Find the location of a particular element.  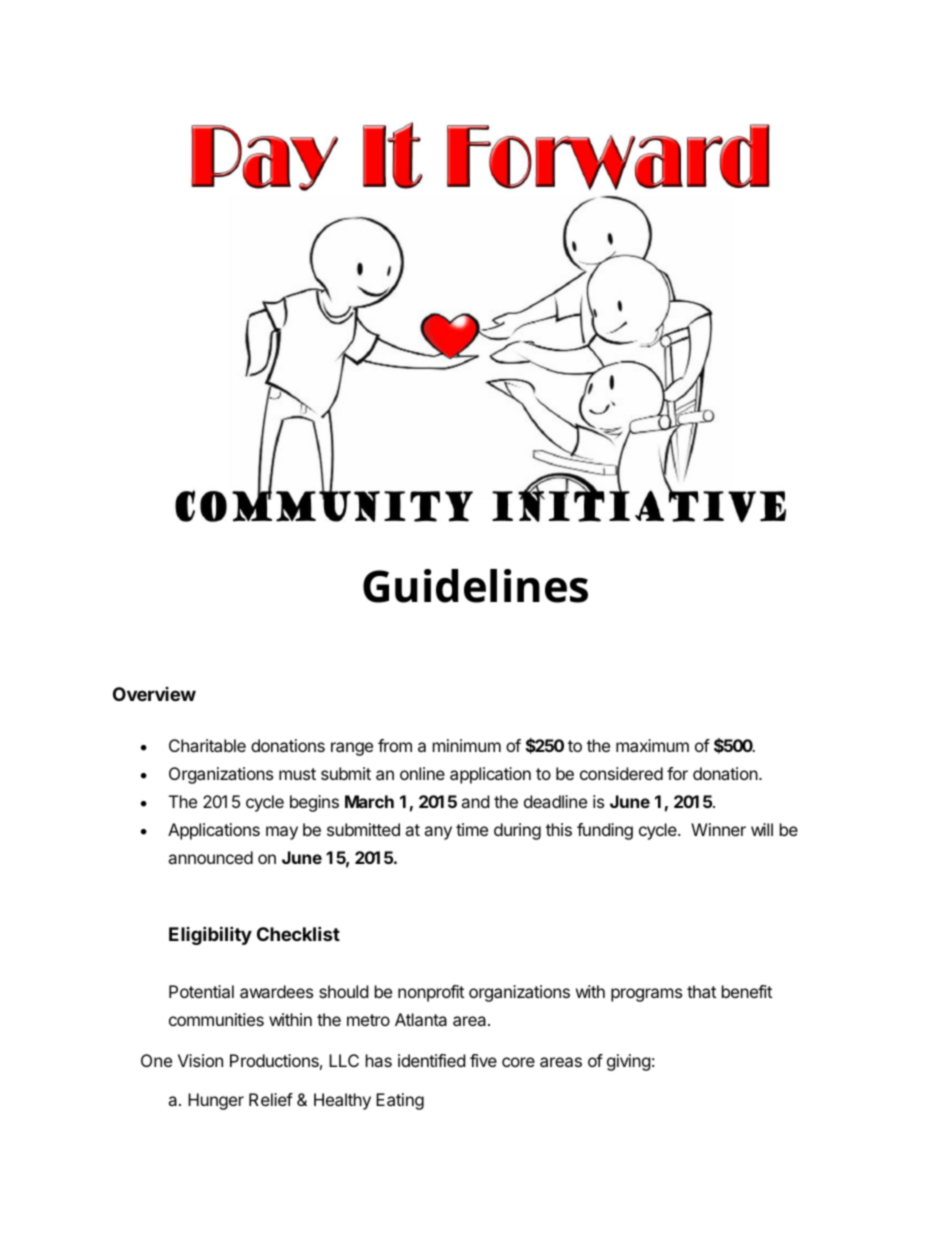

for is located at coordinates (677, 773).
